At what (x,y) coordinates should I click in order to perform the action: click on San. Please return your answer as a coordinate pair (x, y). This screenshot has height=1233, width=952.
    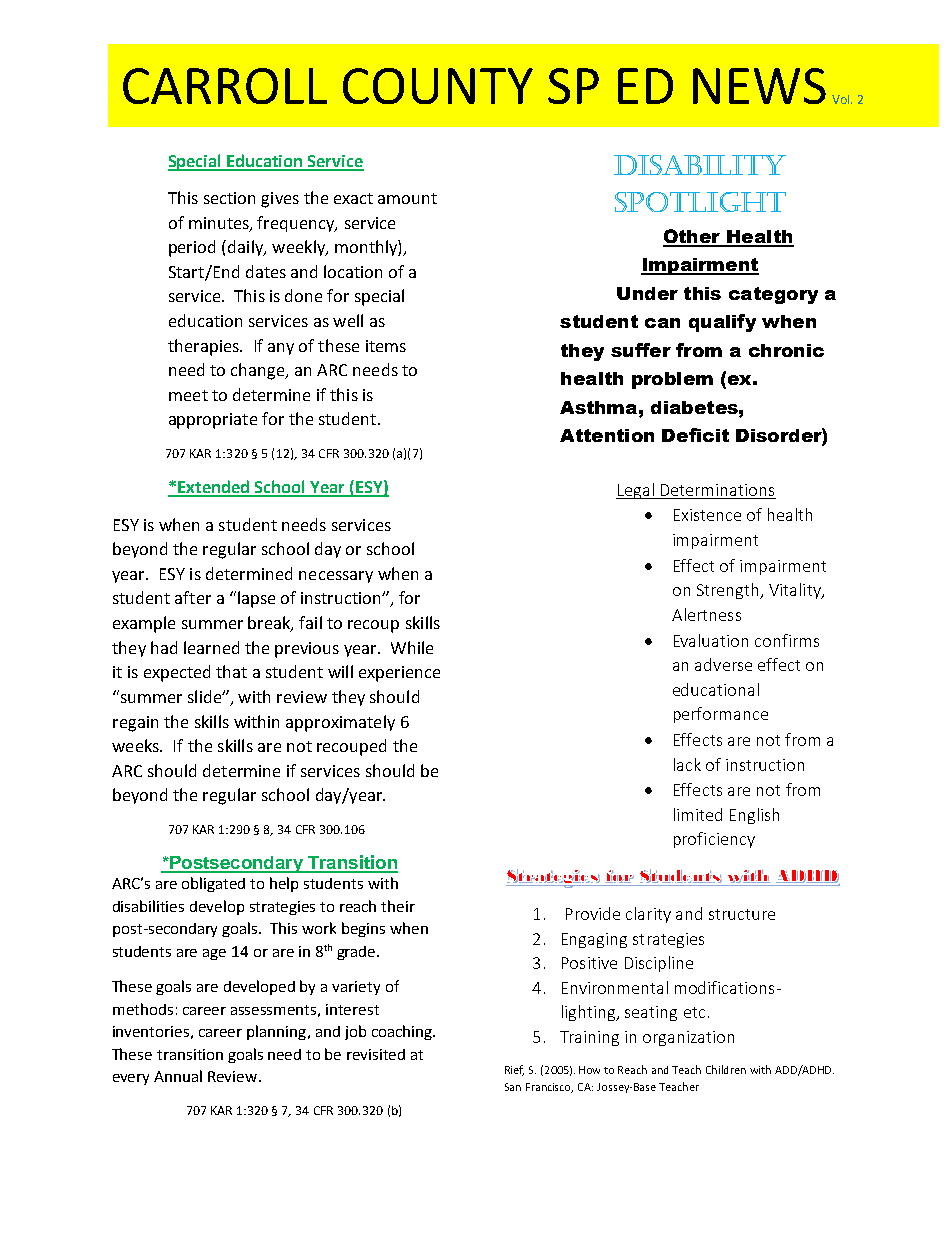
    Looking at the image, I should click on (513, 1087).
